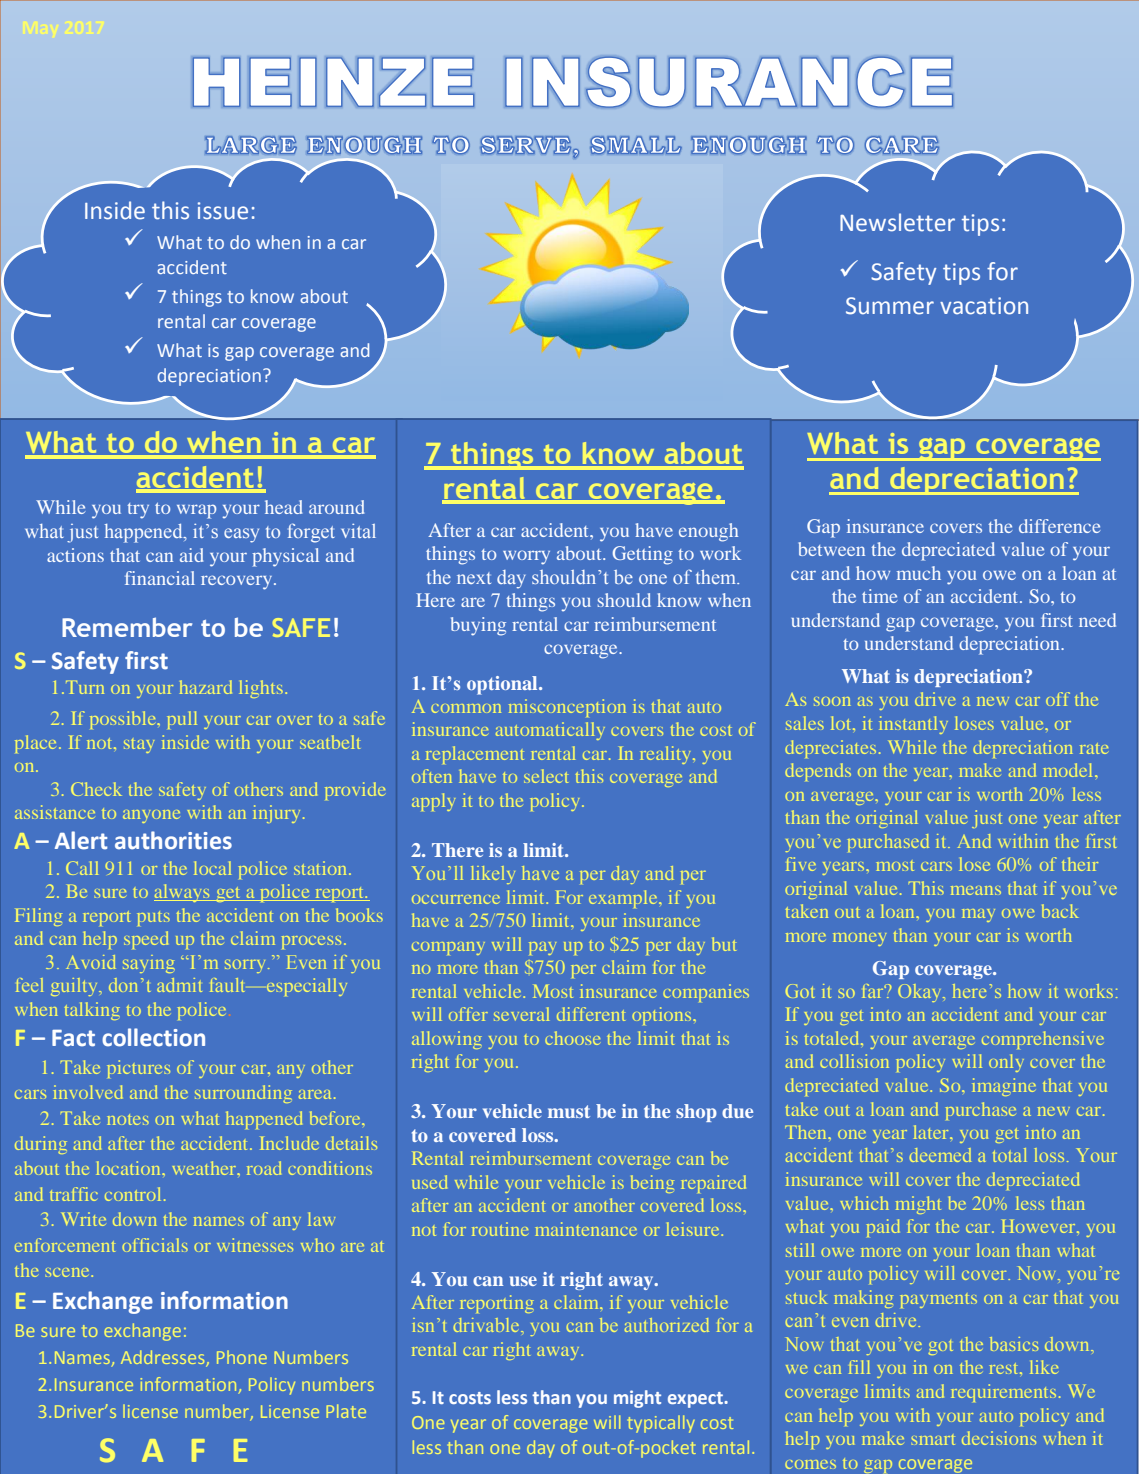 This screenshot has width=1139, height=1474. I want to click on Summer, so click(890, 306).
